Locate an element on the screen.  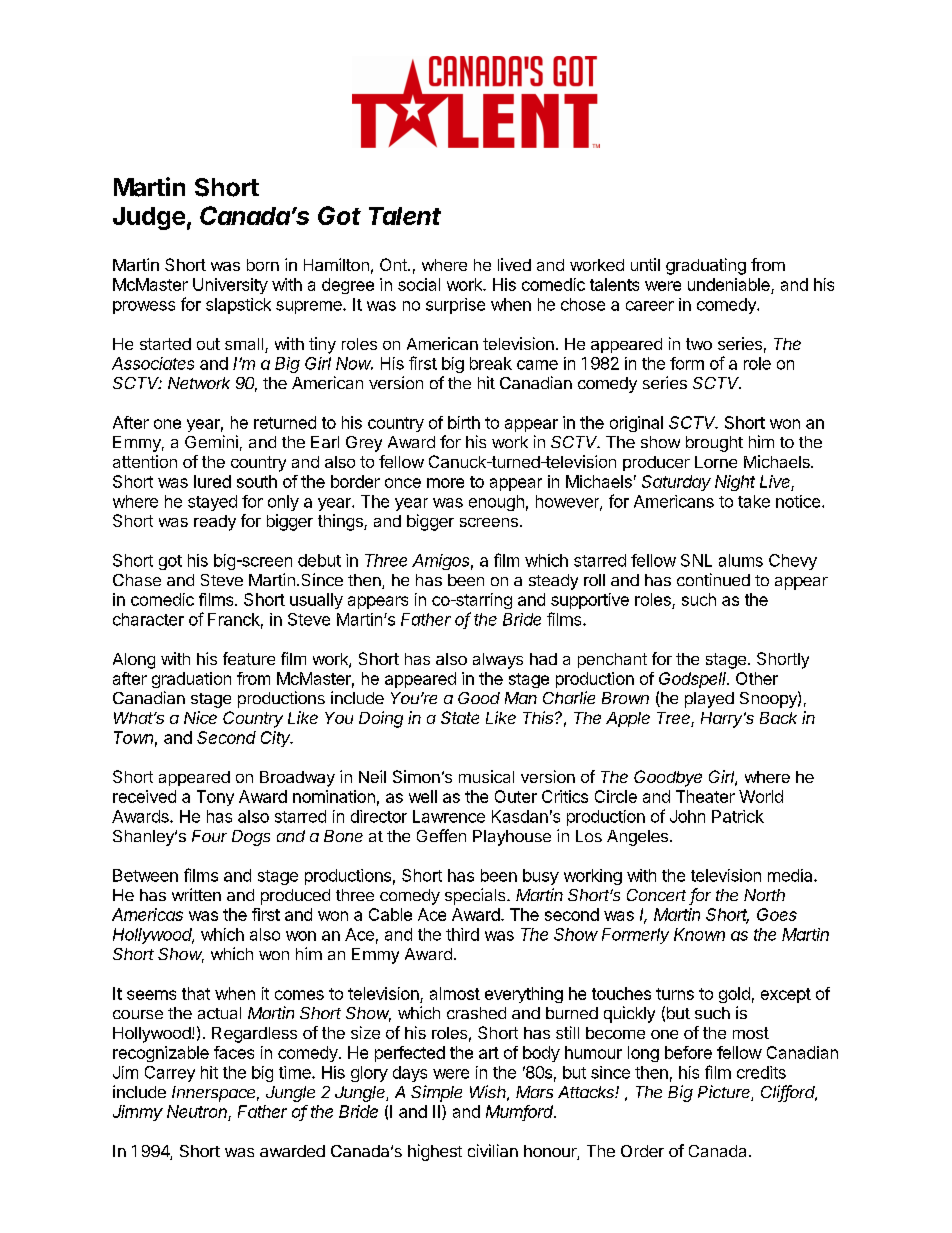
played is located at coordinates (709, 700).
